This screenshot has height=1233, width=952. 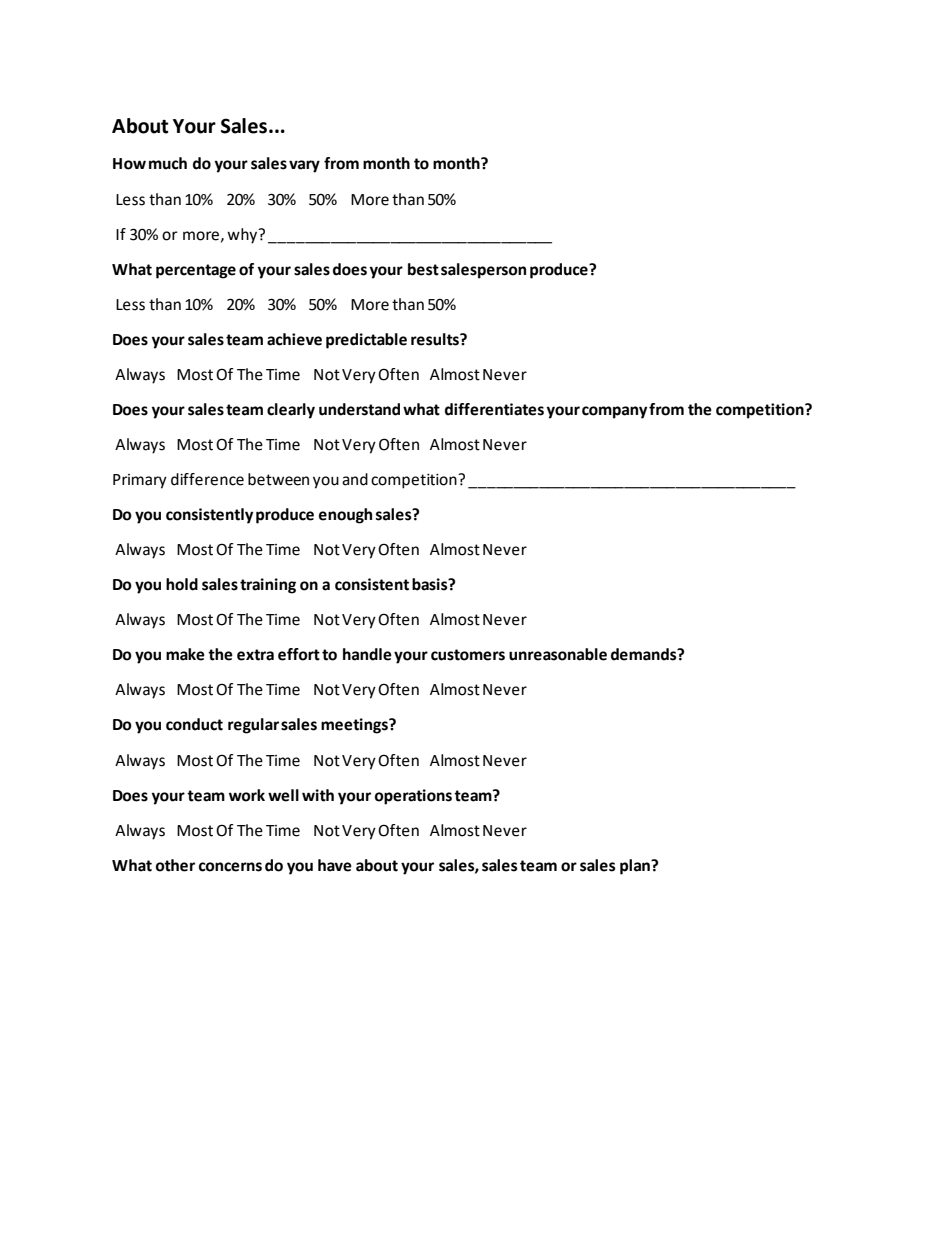 What do you see at coordinates (423, 269) in the screenshot?
I see `best` at bounding box center [423, 269].
